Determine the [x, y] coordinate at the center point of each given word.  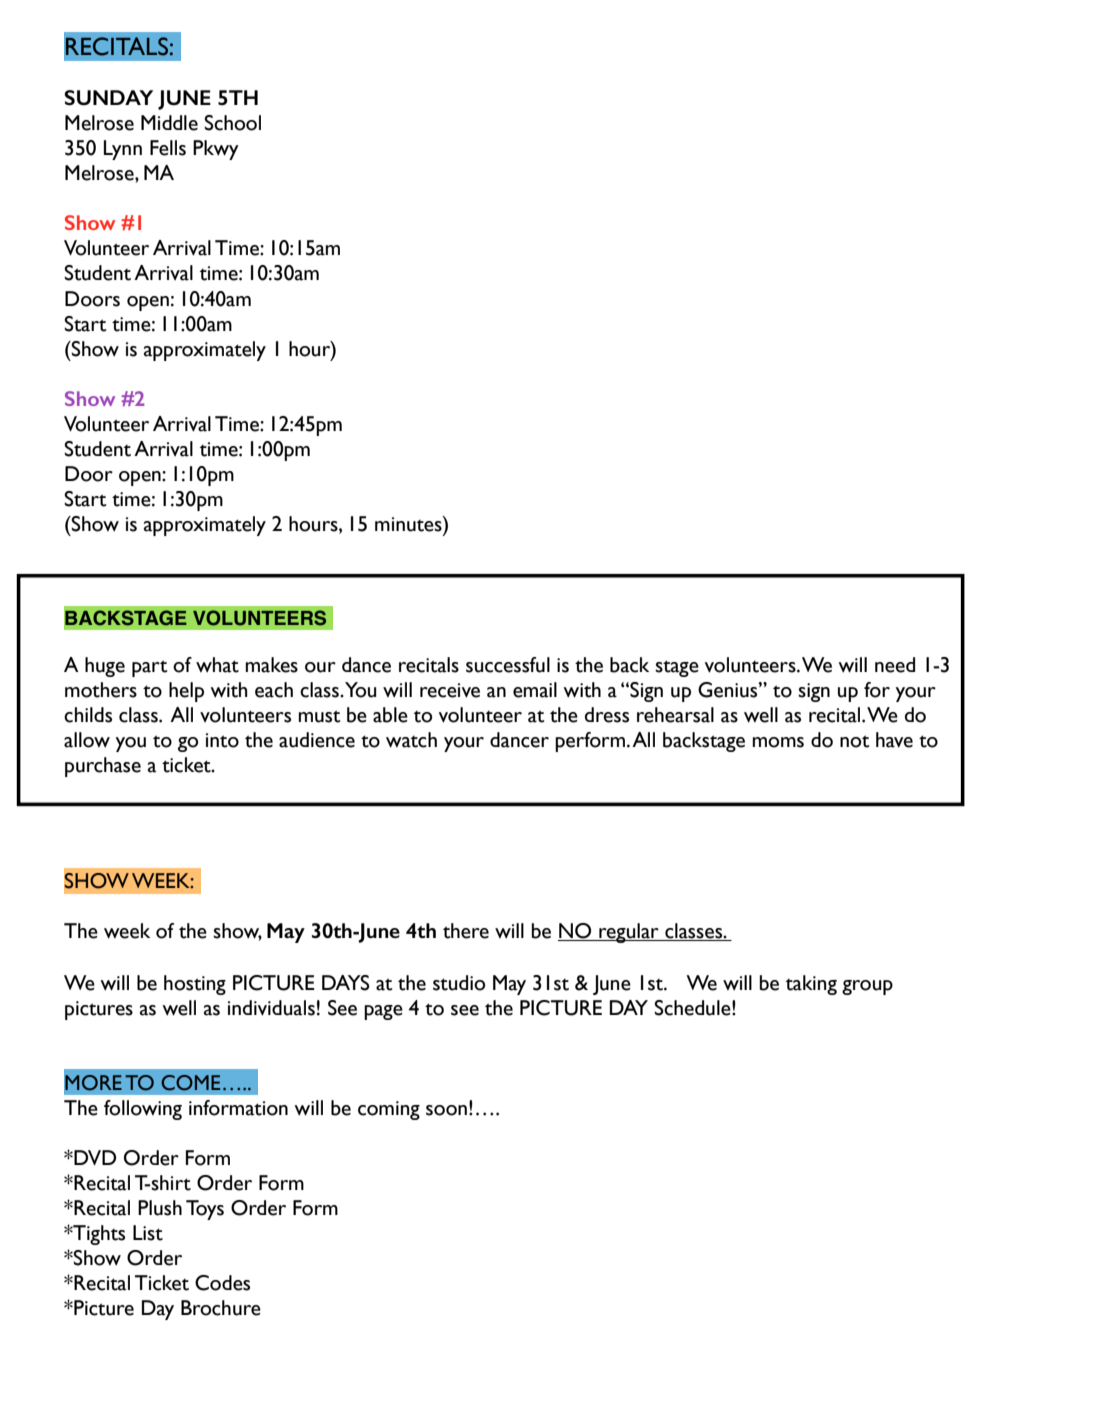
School [232, 123]
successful [508, 665]
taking [811, 985]
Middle [169, 123]
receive [450, 690]
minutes [409, 524]
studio [459, 983]
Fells [168, 148]
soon [446, 1110]
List [148, 1233]
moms [778, 742]
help [186, 692]
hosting [195, 985]
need [895, 665]
